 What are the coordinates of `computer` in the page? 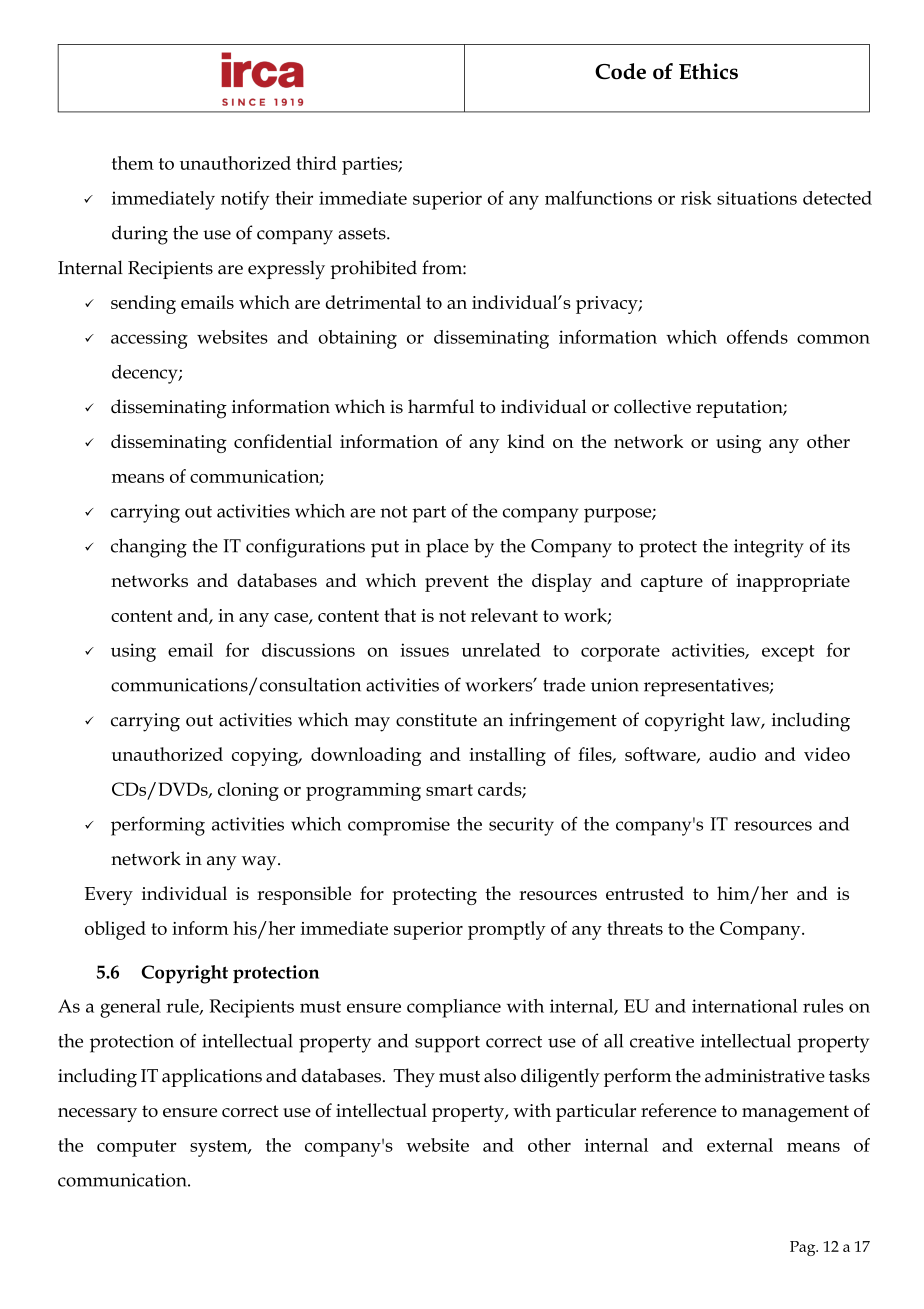 It's located at (137, 1148).
